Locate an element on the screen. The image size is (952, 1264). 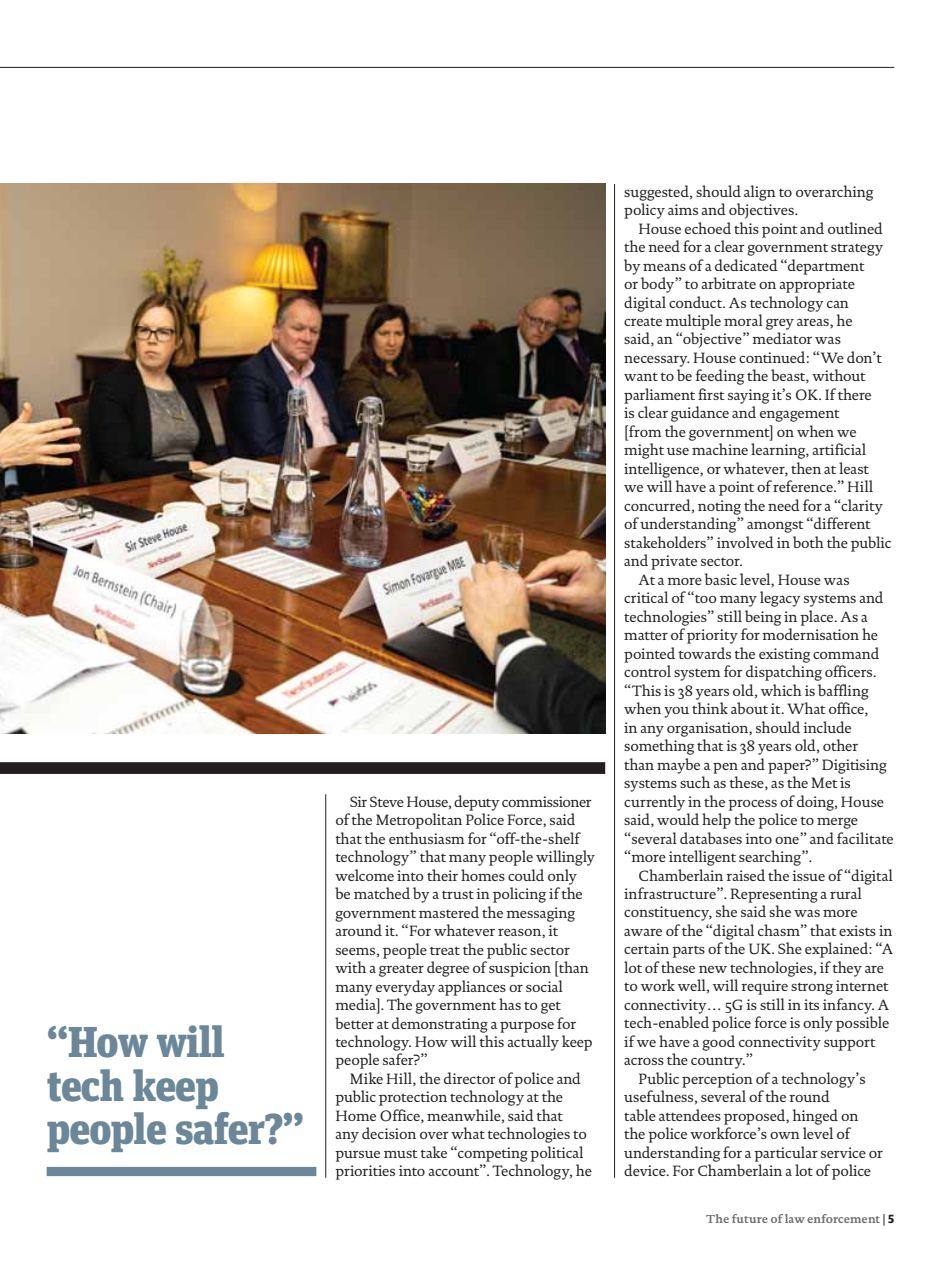
control is located at coordinates (647, 671).
